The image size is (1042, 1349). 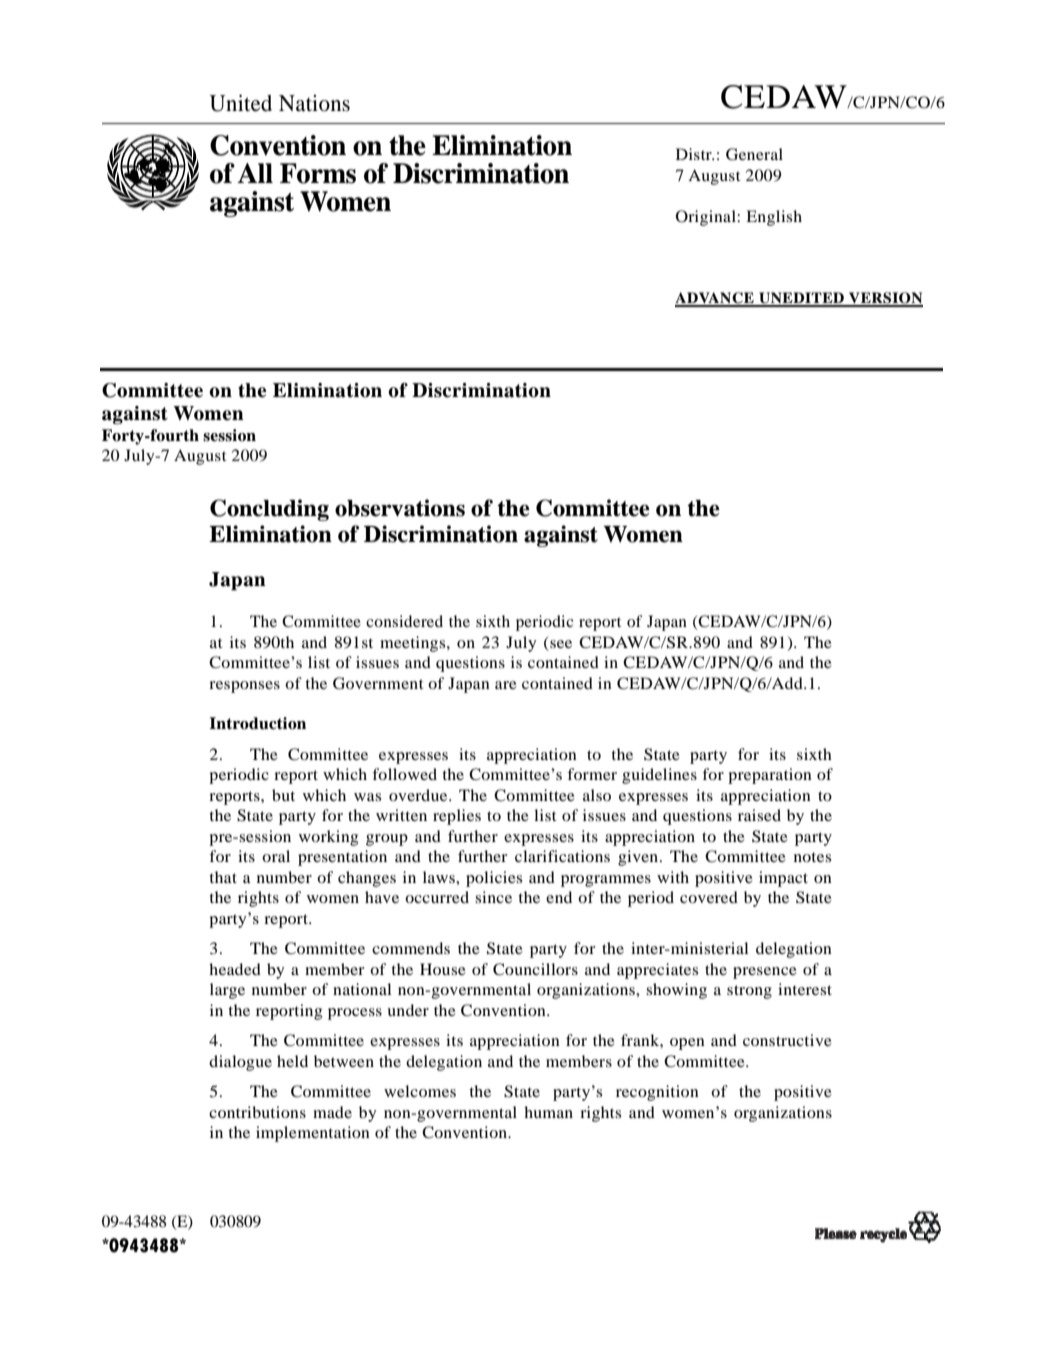 What do you see at coordinates (787, 1040) in the document?
I see `constructive` at bounding box center [787, 1040].
